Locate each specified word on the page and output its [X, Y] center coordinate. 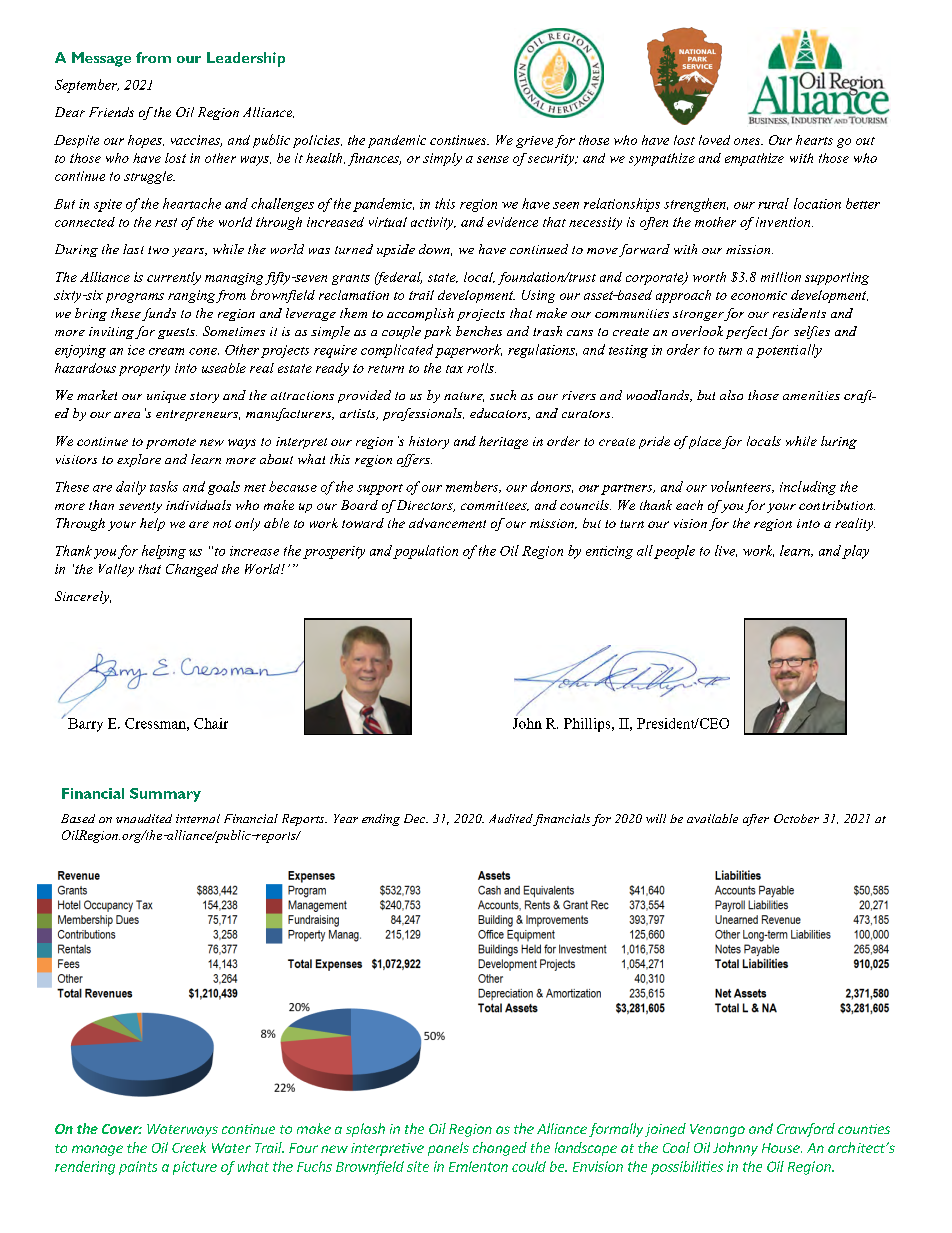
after [756, 820]
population [425, 552]
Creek [189, 1147]
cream [166, 351]
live [726, 551]
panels [448, 1149]
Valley [116, 570]
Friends [111, 112]
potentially [789, 351]
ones [748, 141]
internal [198, 818]
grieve [534, 142]
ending [381, 820]
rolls [481, 368]
